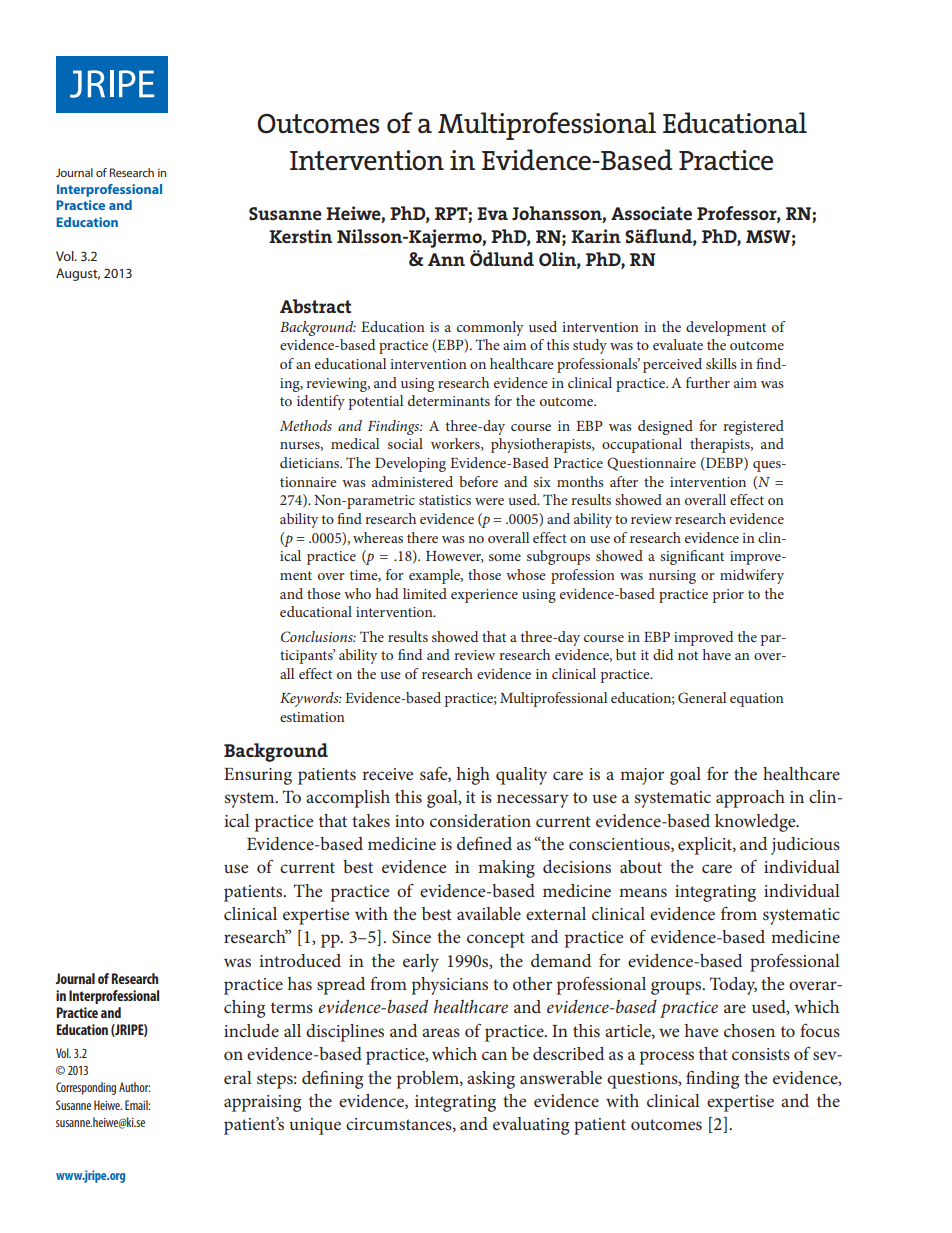 This document has width=952, height=1233. What do you see at coordinates (761, 1054) in the document?
I see `consists` at bounding box center [761, 1054].
